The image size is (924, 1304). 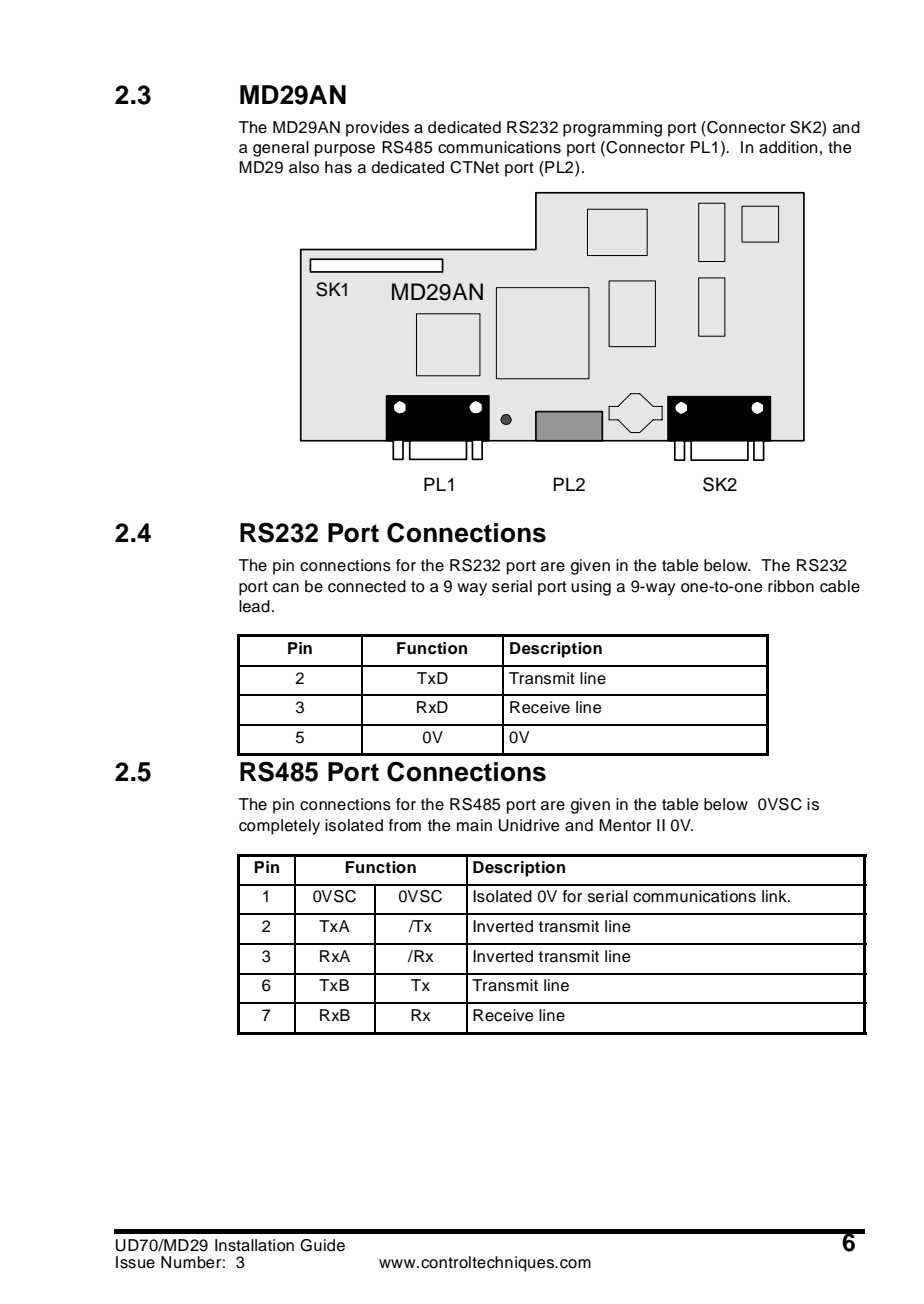 I want to click on Installation, so click(x=254, y=1245).
